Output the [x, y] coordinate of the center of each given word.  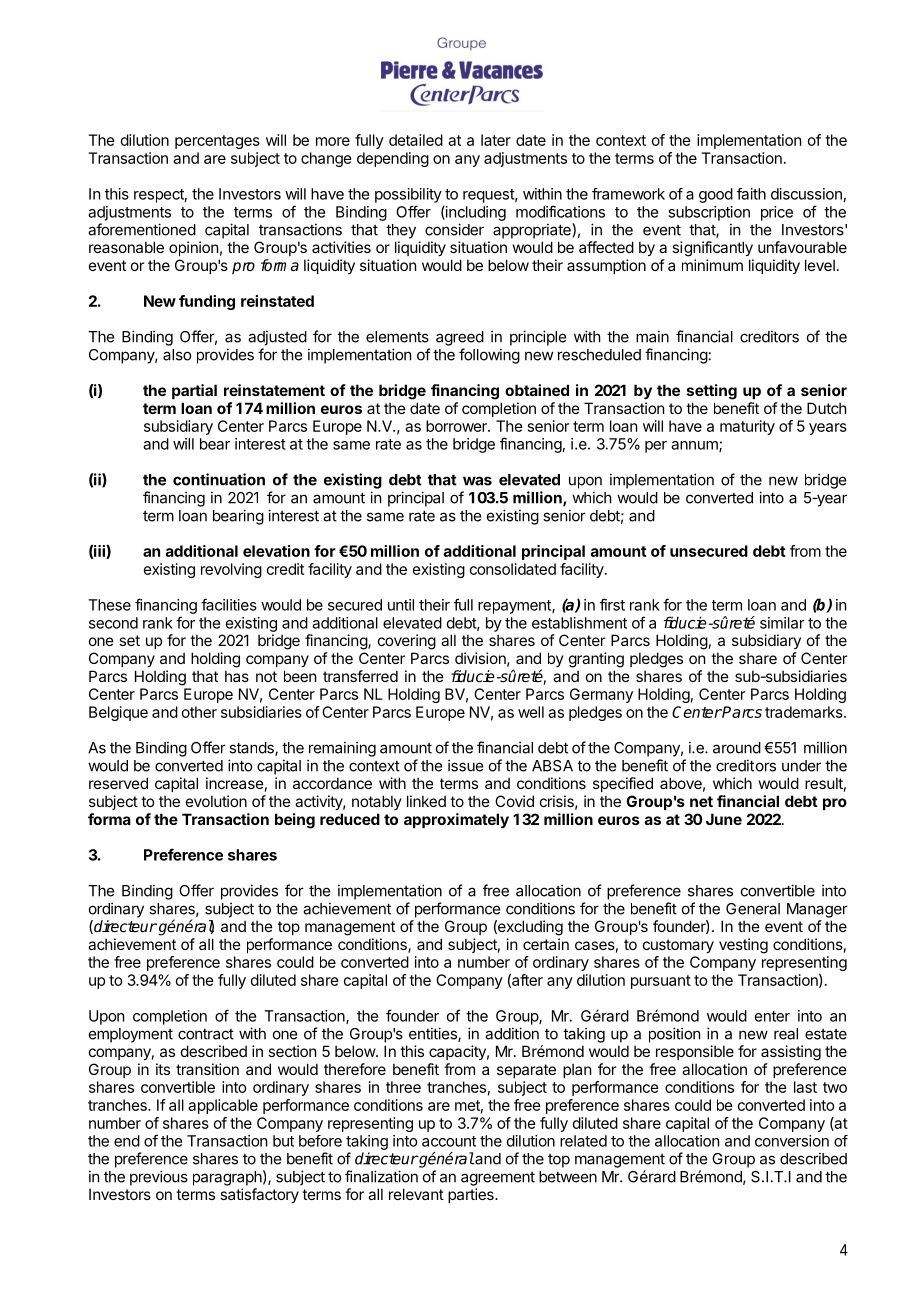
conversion [792, 1141]
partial [194, 391]
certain [546, 944]
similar [782, 623]
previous [159, 1178]
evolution [216, 801]
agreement [498, 1179]
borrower [457, 426]
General [753, 909]
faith [751, 194]
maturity [747, 427]
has [237, 676]
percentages [217, 142]
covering [407, 642]
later [496, 140]
